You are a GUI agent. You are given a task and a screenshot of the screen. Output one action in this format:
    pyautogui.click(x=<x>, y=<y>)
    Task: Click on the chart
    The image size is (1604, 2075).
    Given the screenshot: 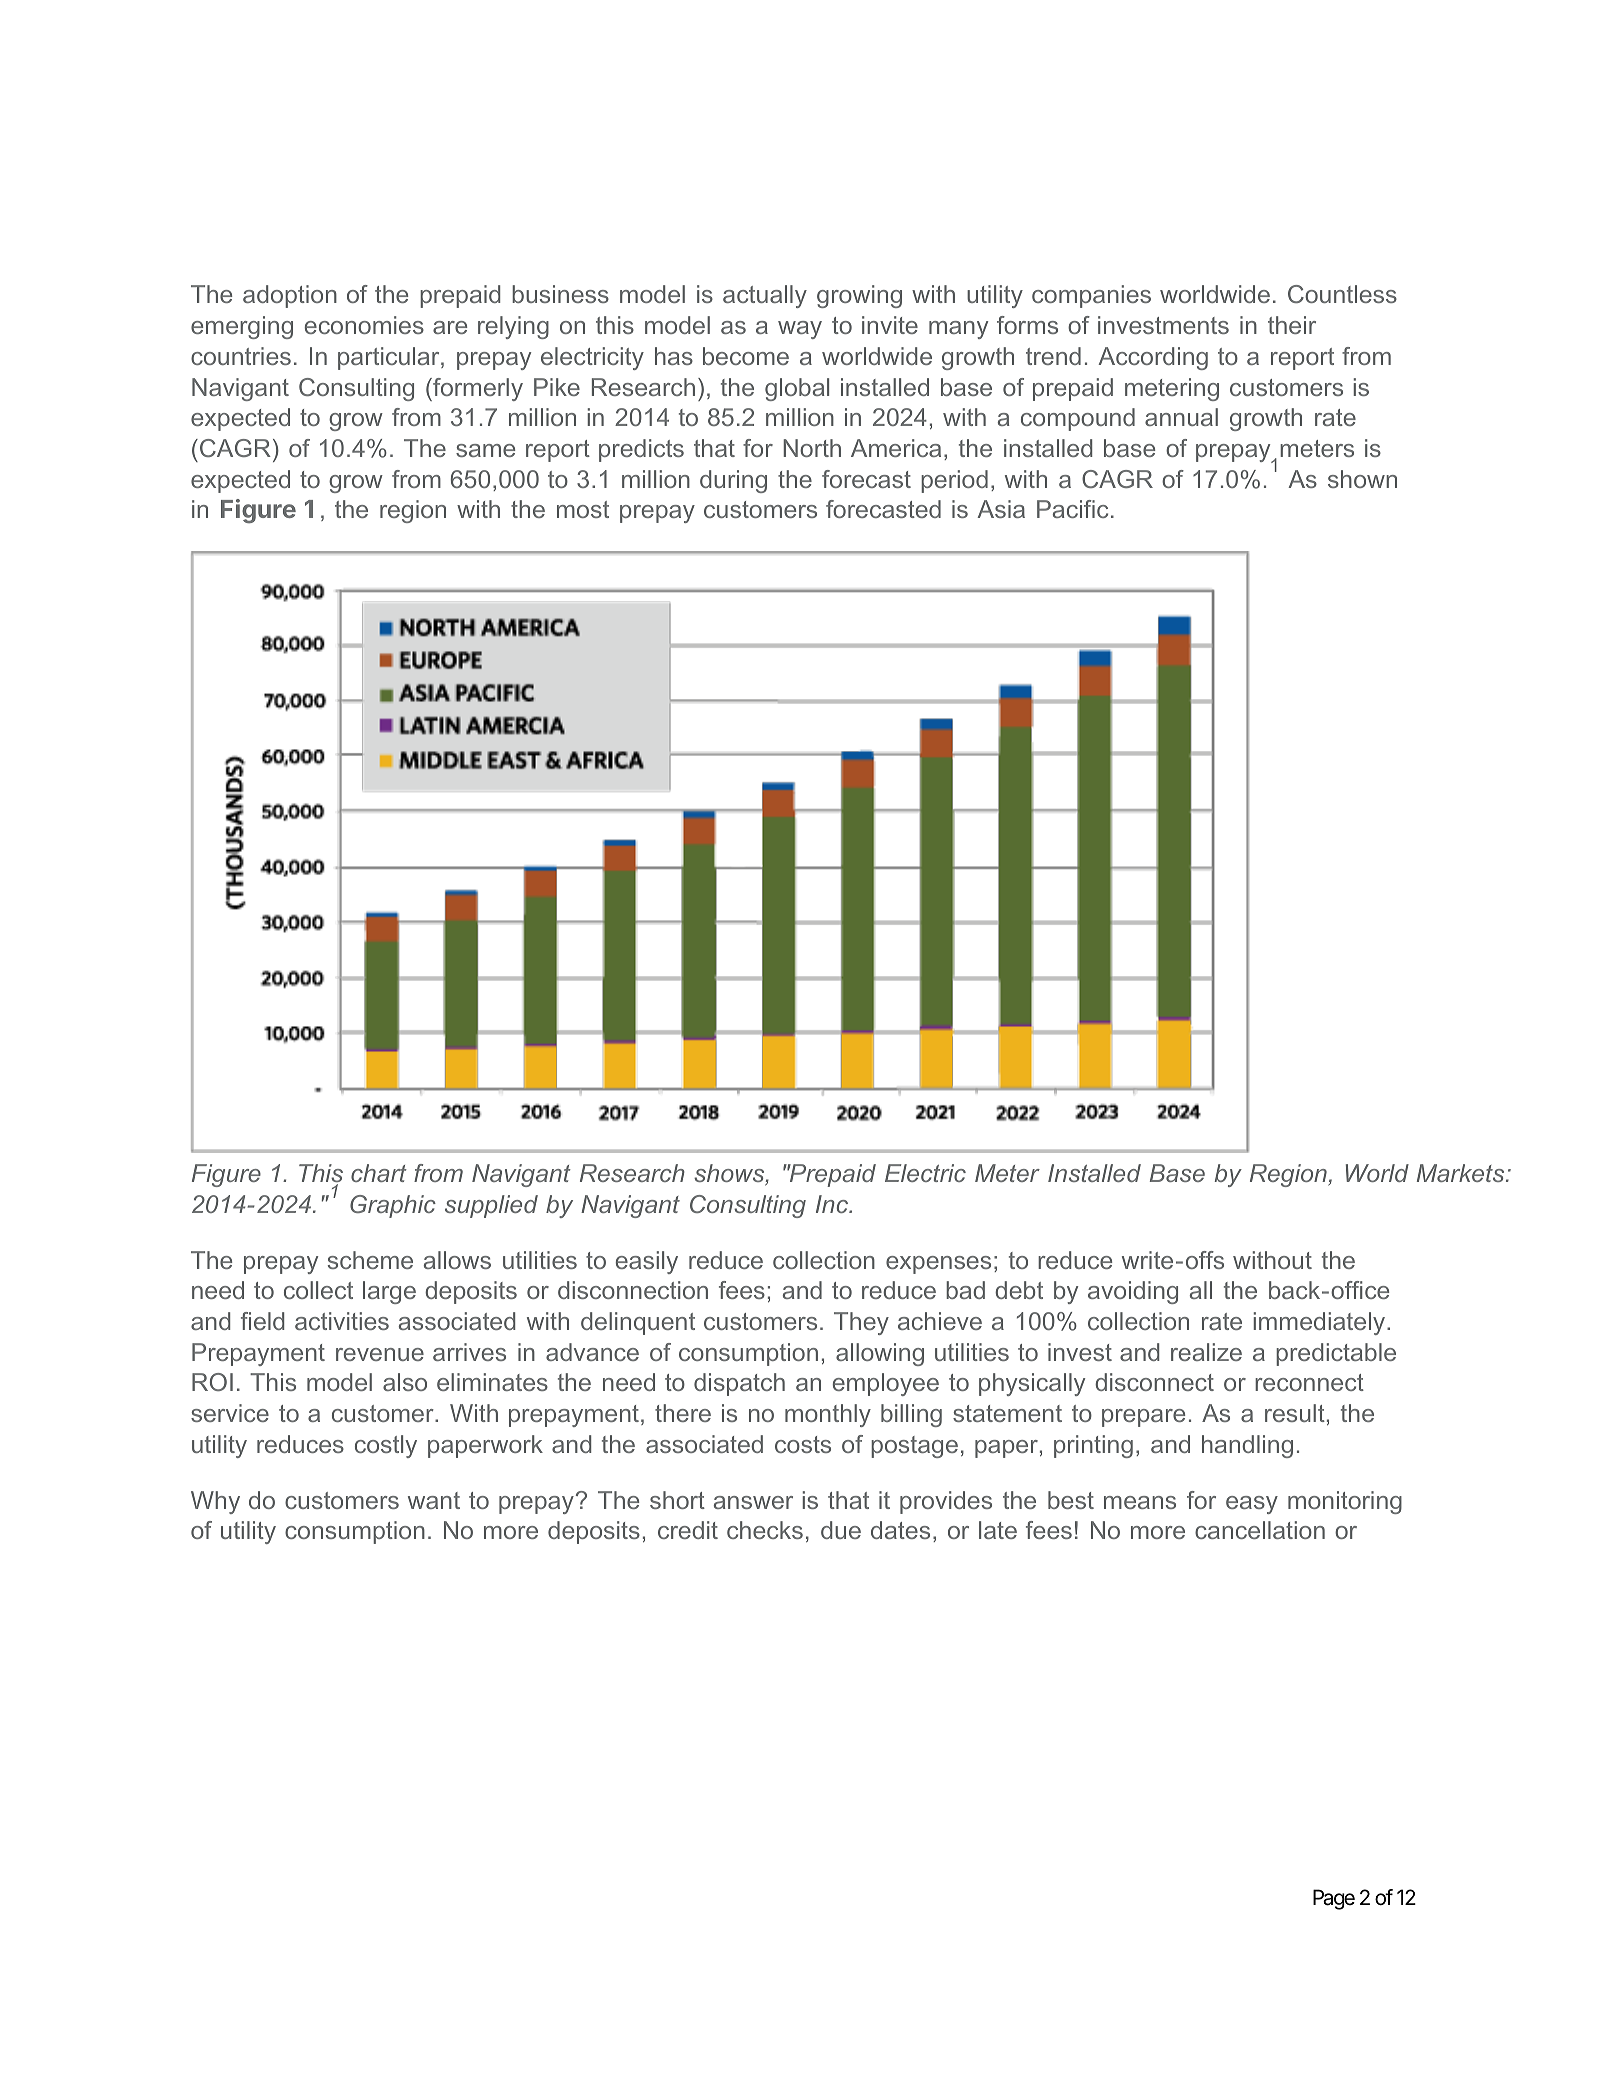 What is the action you would take?
    pyautogui.click(x=379, y=1173)
